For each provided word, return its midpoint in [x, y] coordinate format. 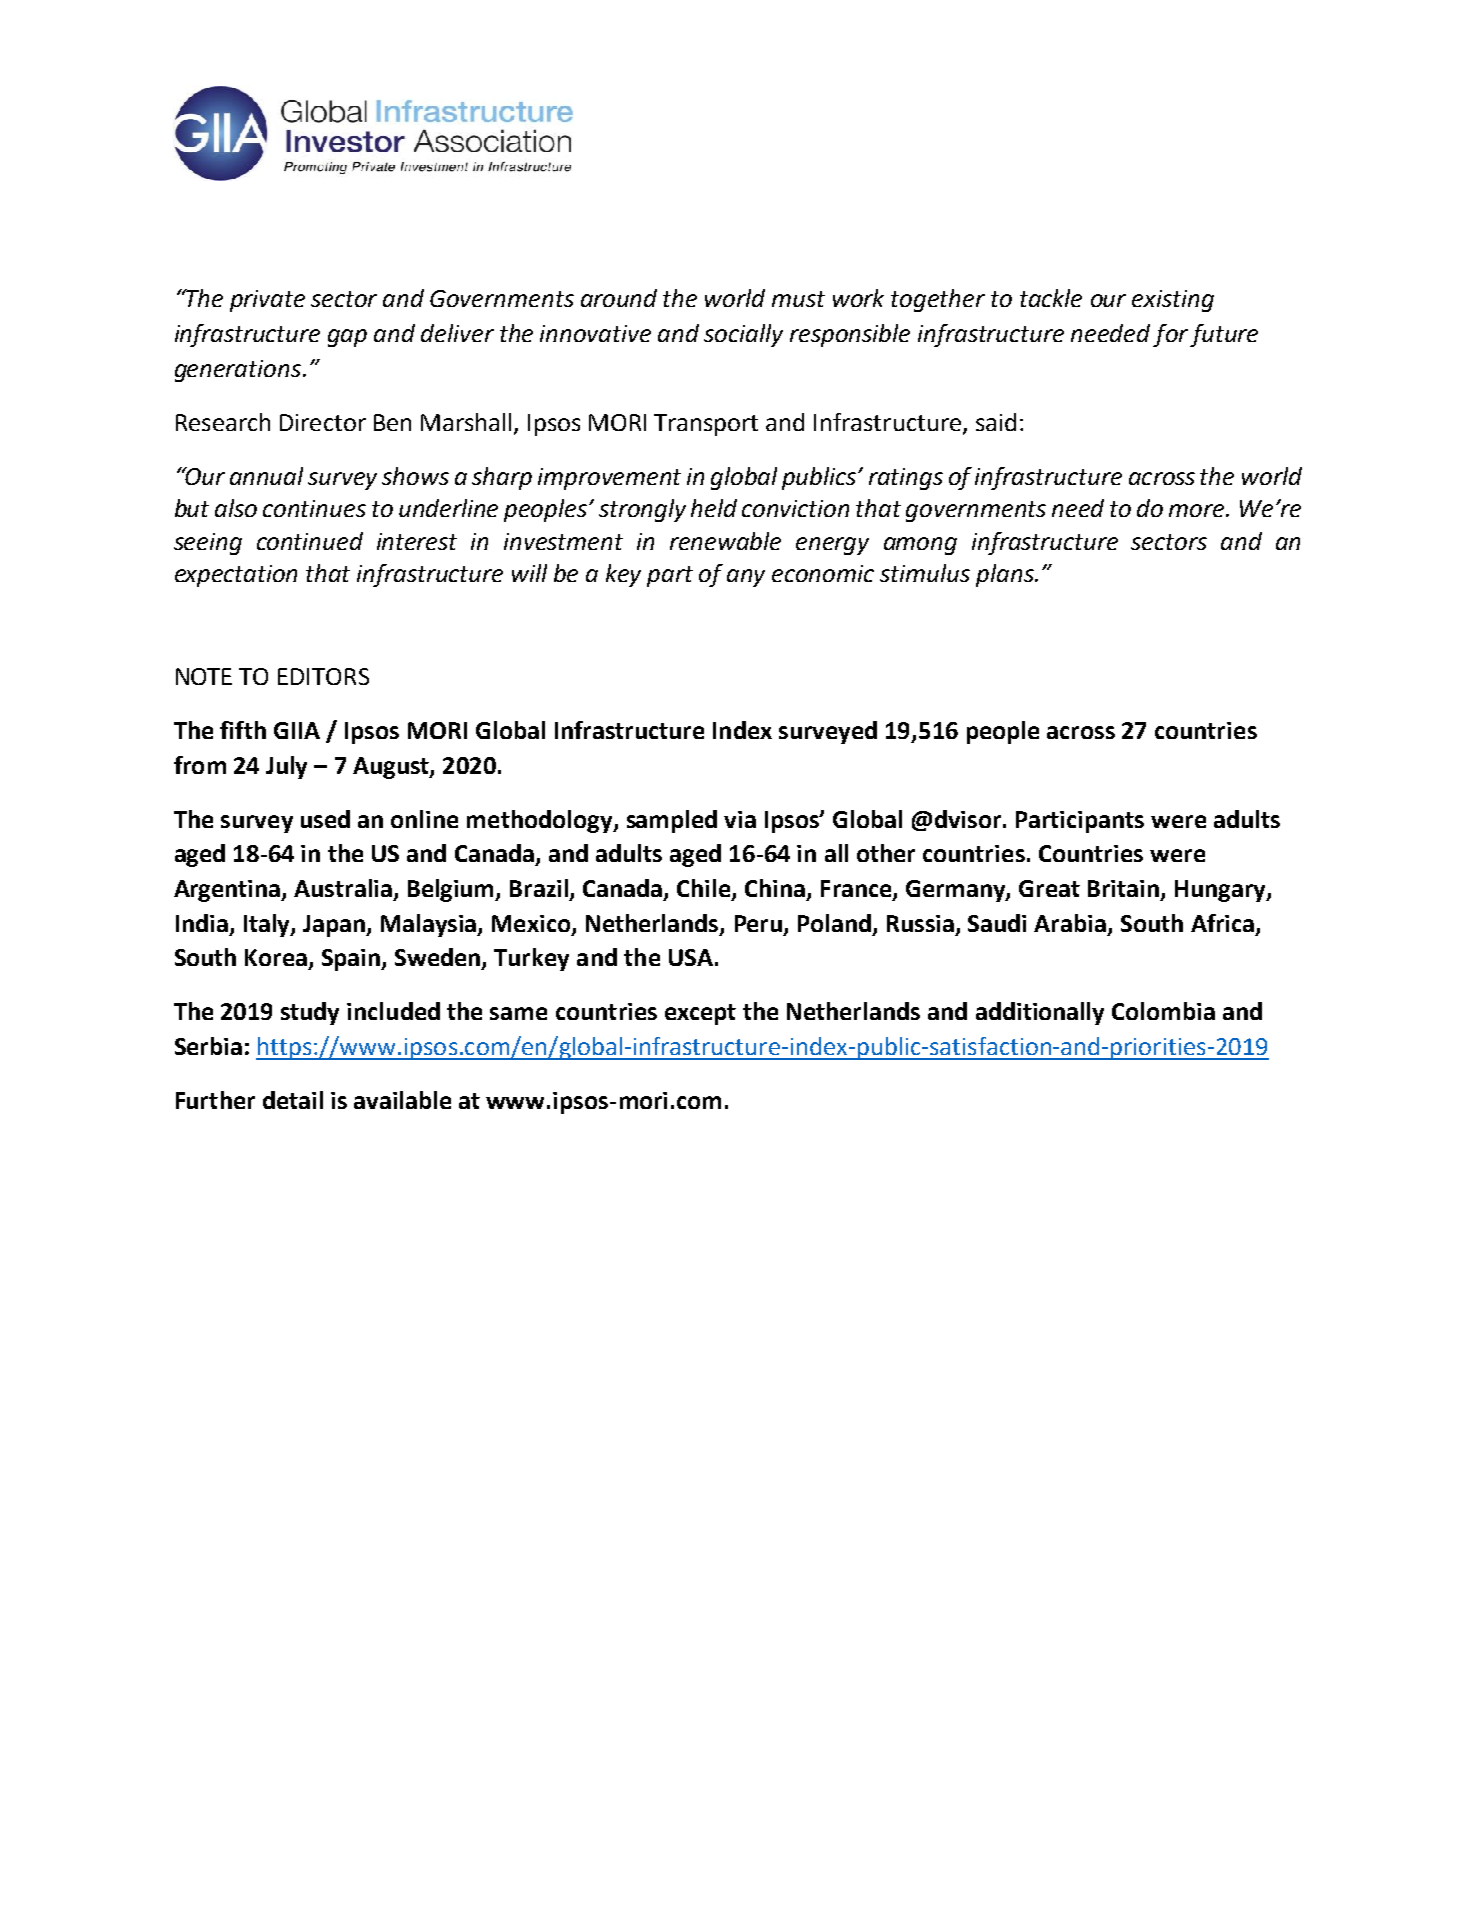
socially [743, 335]
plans [1006, 575]
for [1170, 335]
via [740, 819]
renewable [725, 541]
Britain [1125, 890]
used [325, 819]
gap [347, 338]
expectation [236, 576]
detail [293, 1100]
